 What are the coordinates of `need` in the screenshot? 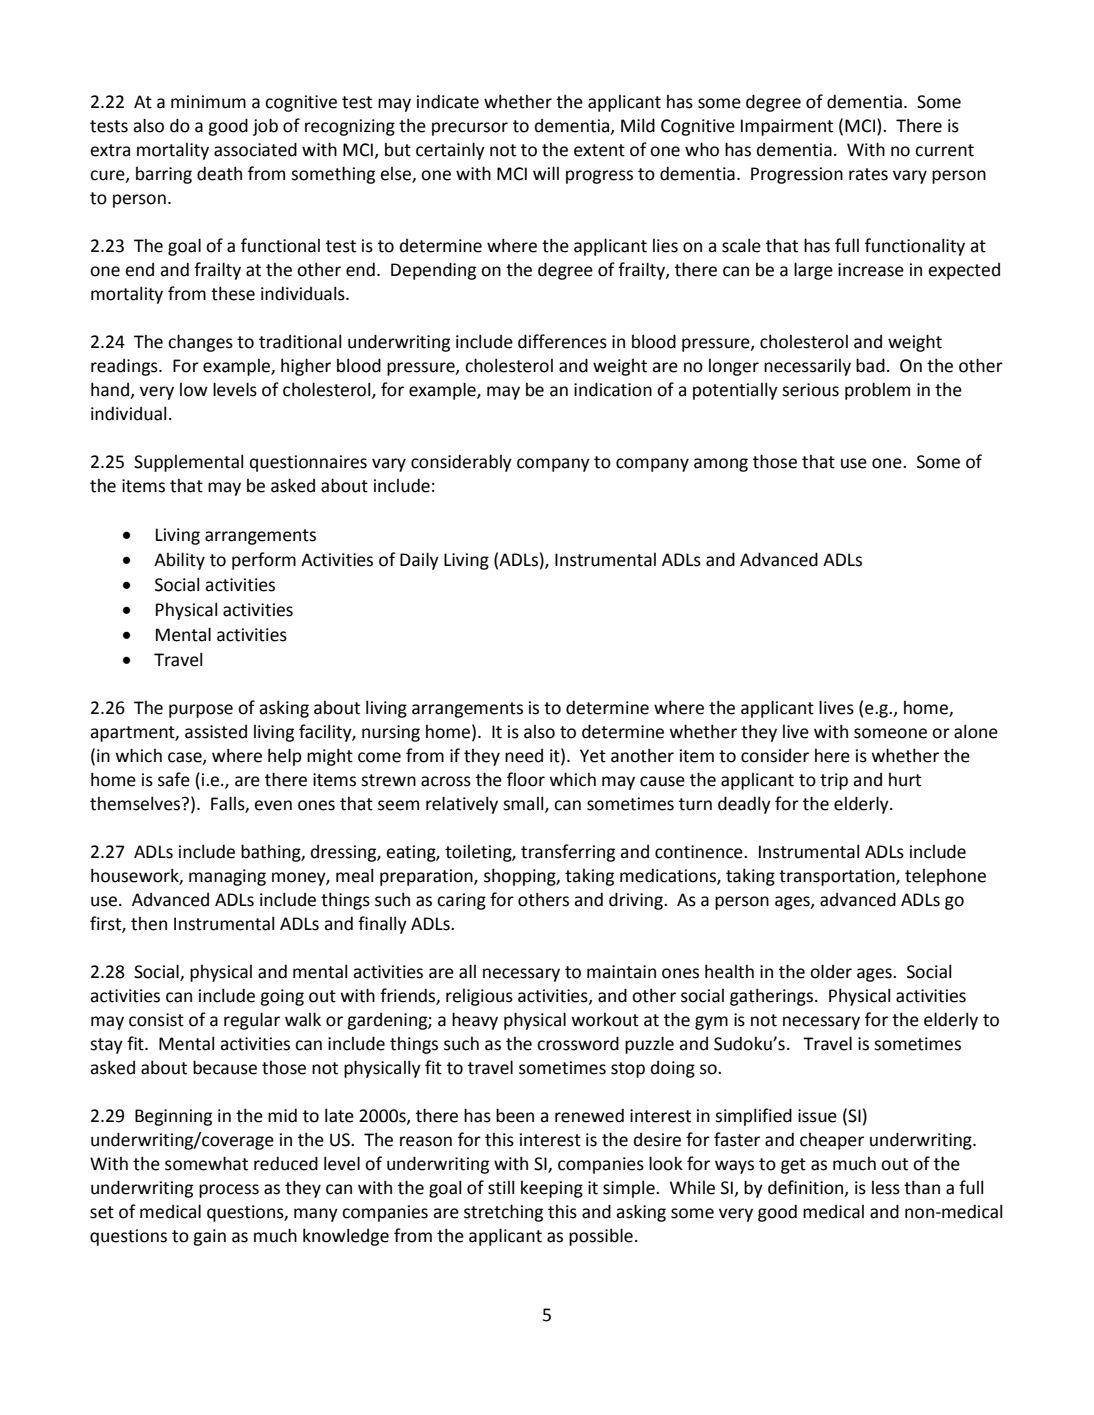 It's located at (524, 756).
